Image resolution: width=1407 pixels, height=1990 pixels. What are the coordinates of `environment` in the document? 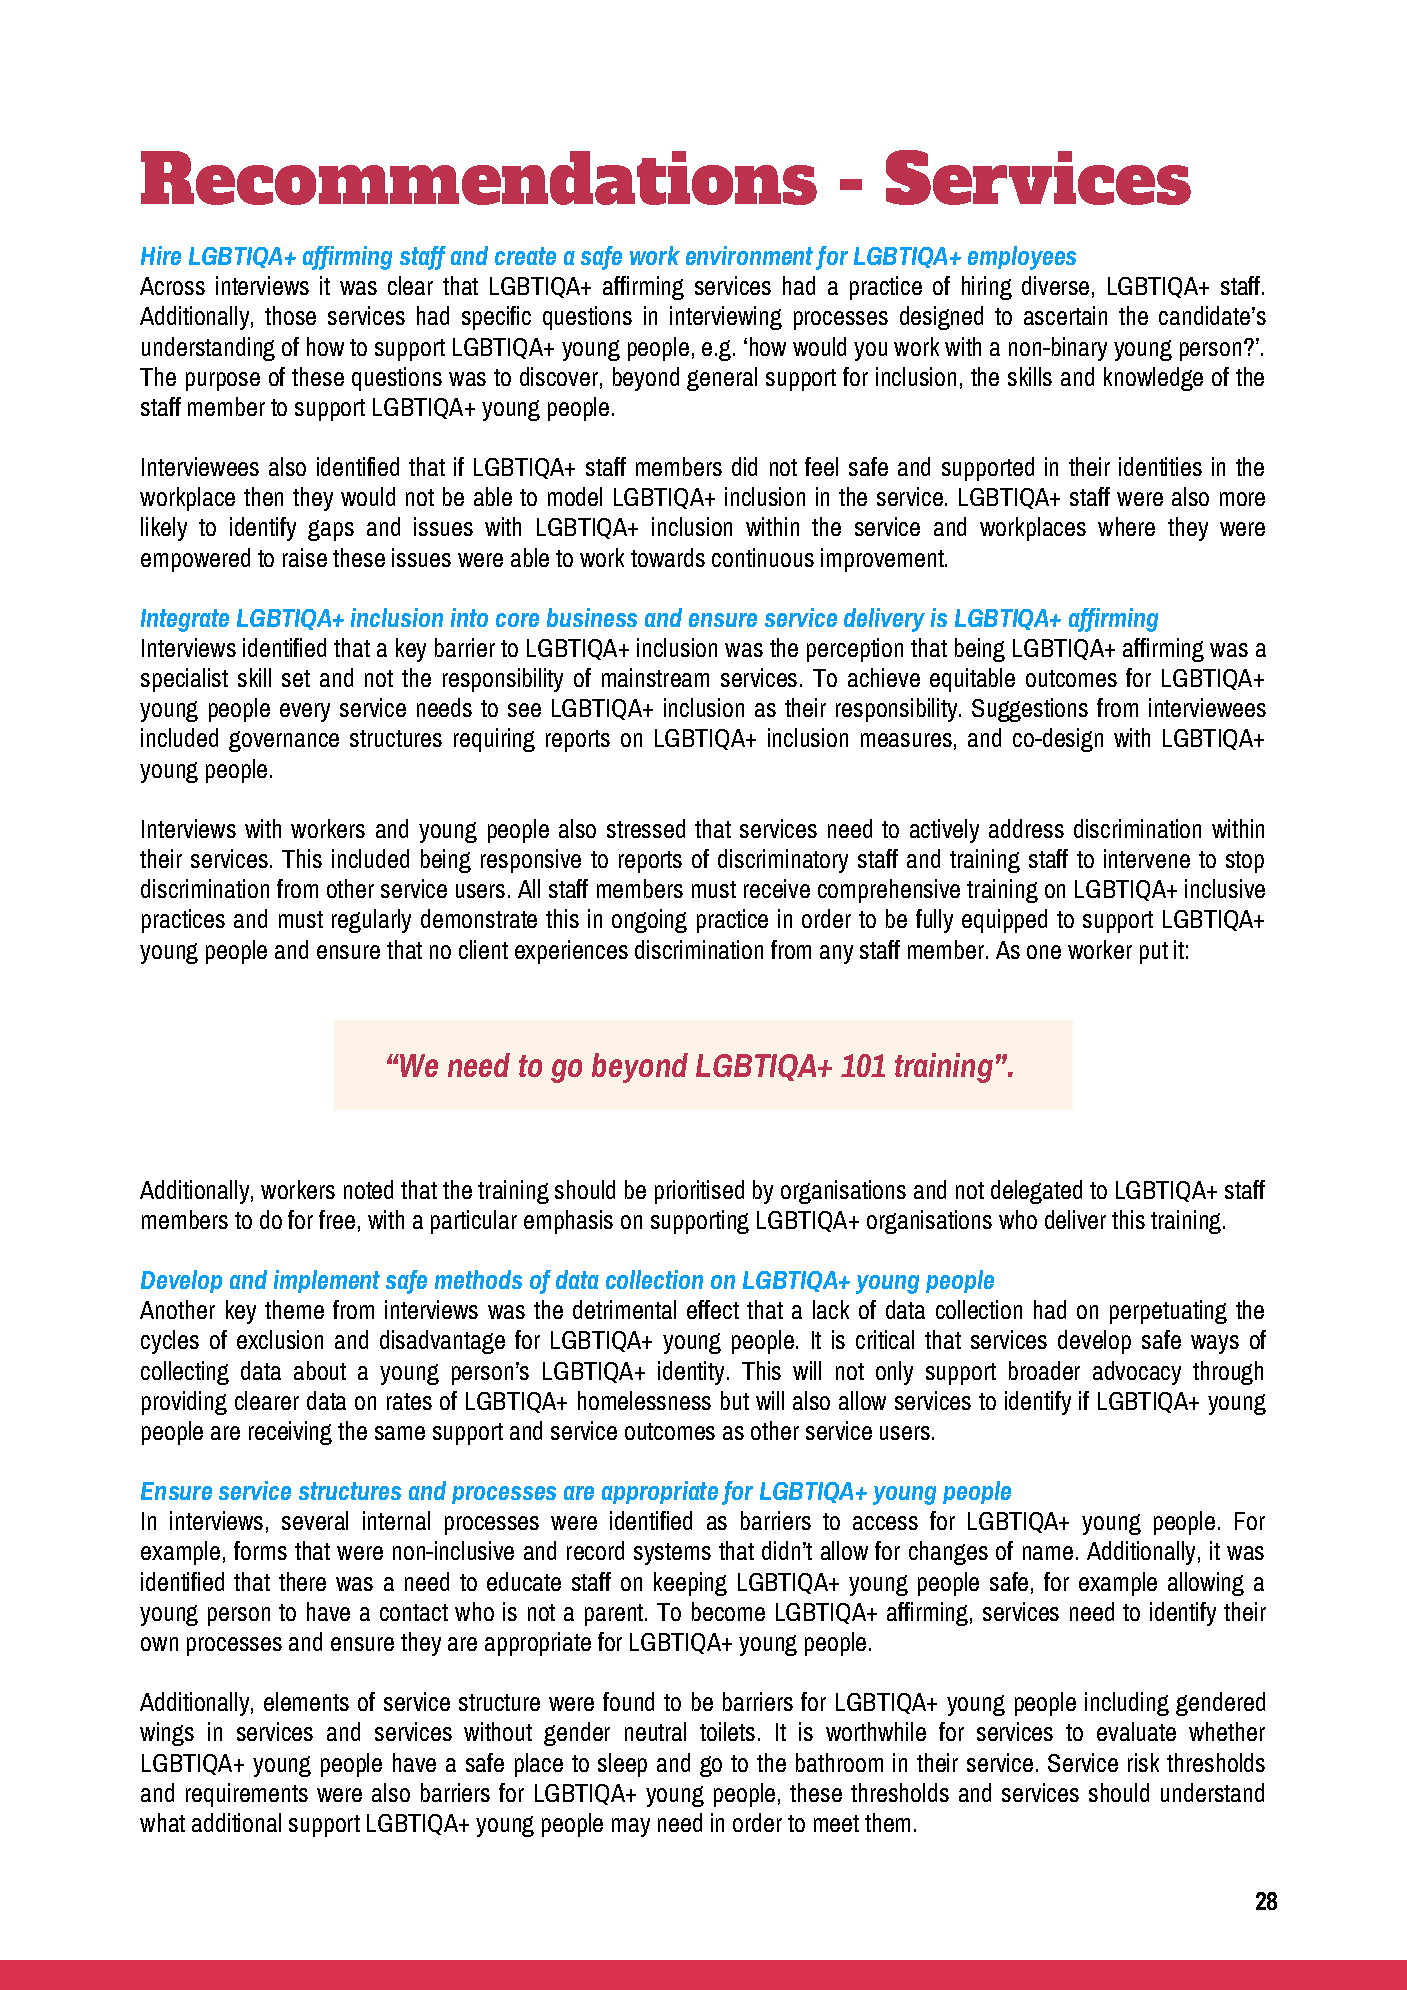 It's located at (749, 255).
